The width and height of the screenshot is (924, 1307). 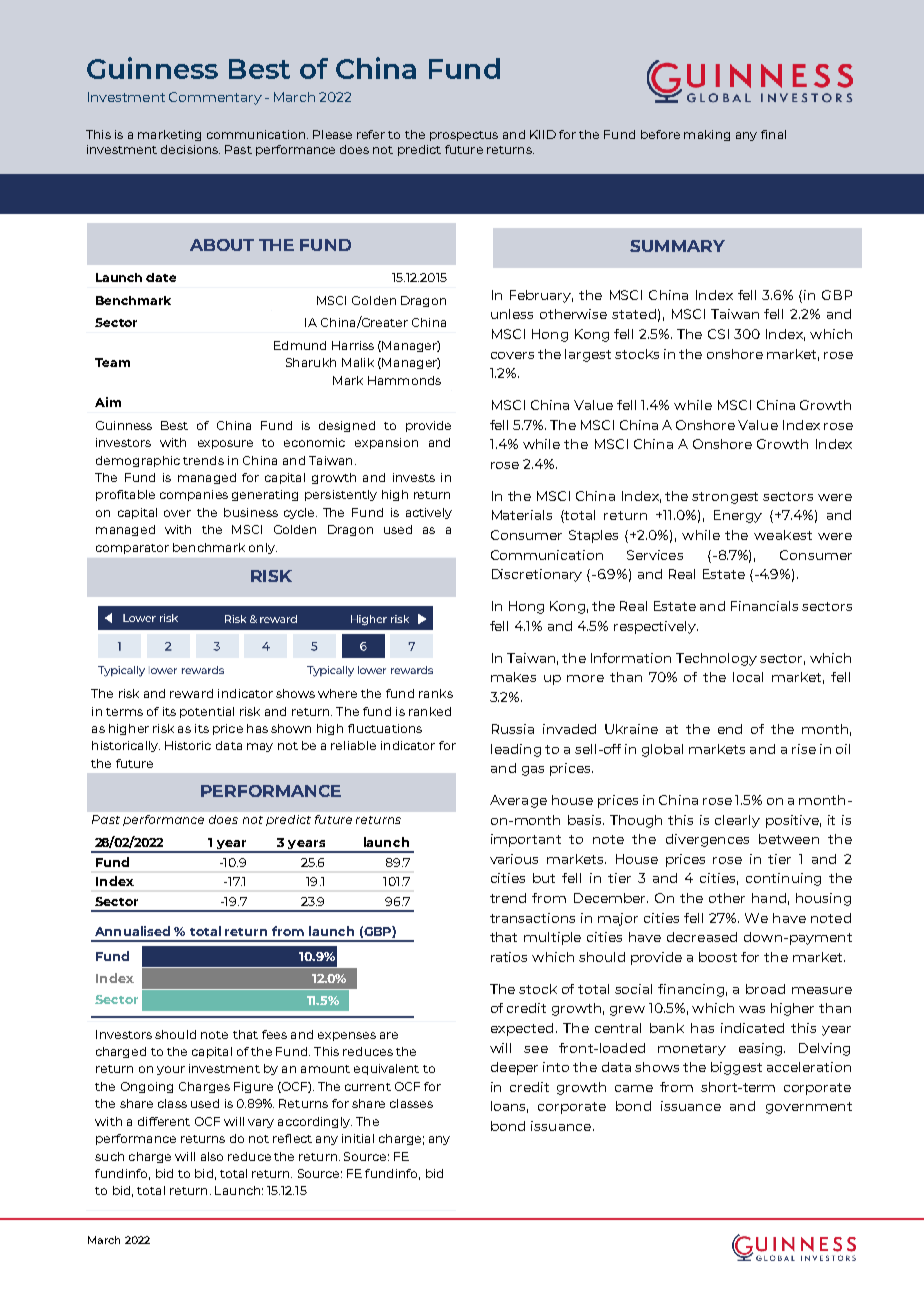 What do you see at coordinates (773, 134) in the screenshot?
I see `final` at bounding box center [773, 134].
